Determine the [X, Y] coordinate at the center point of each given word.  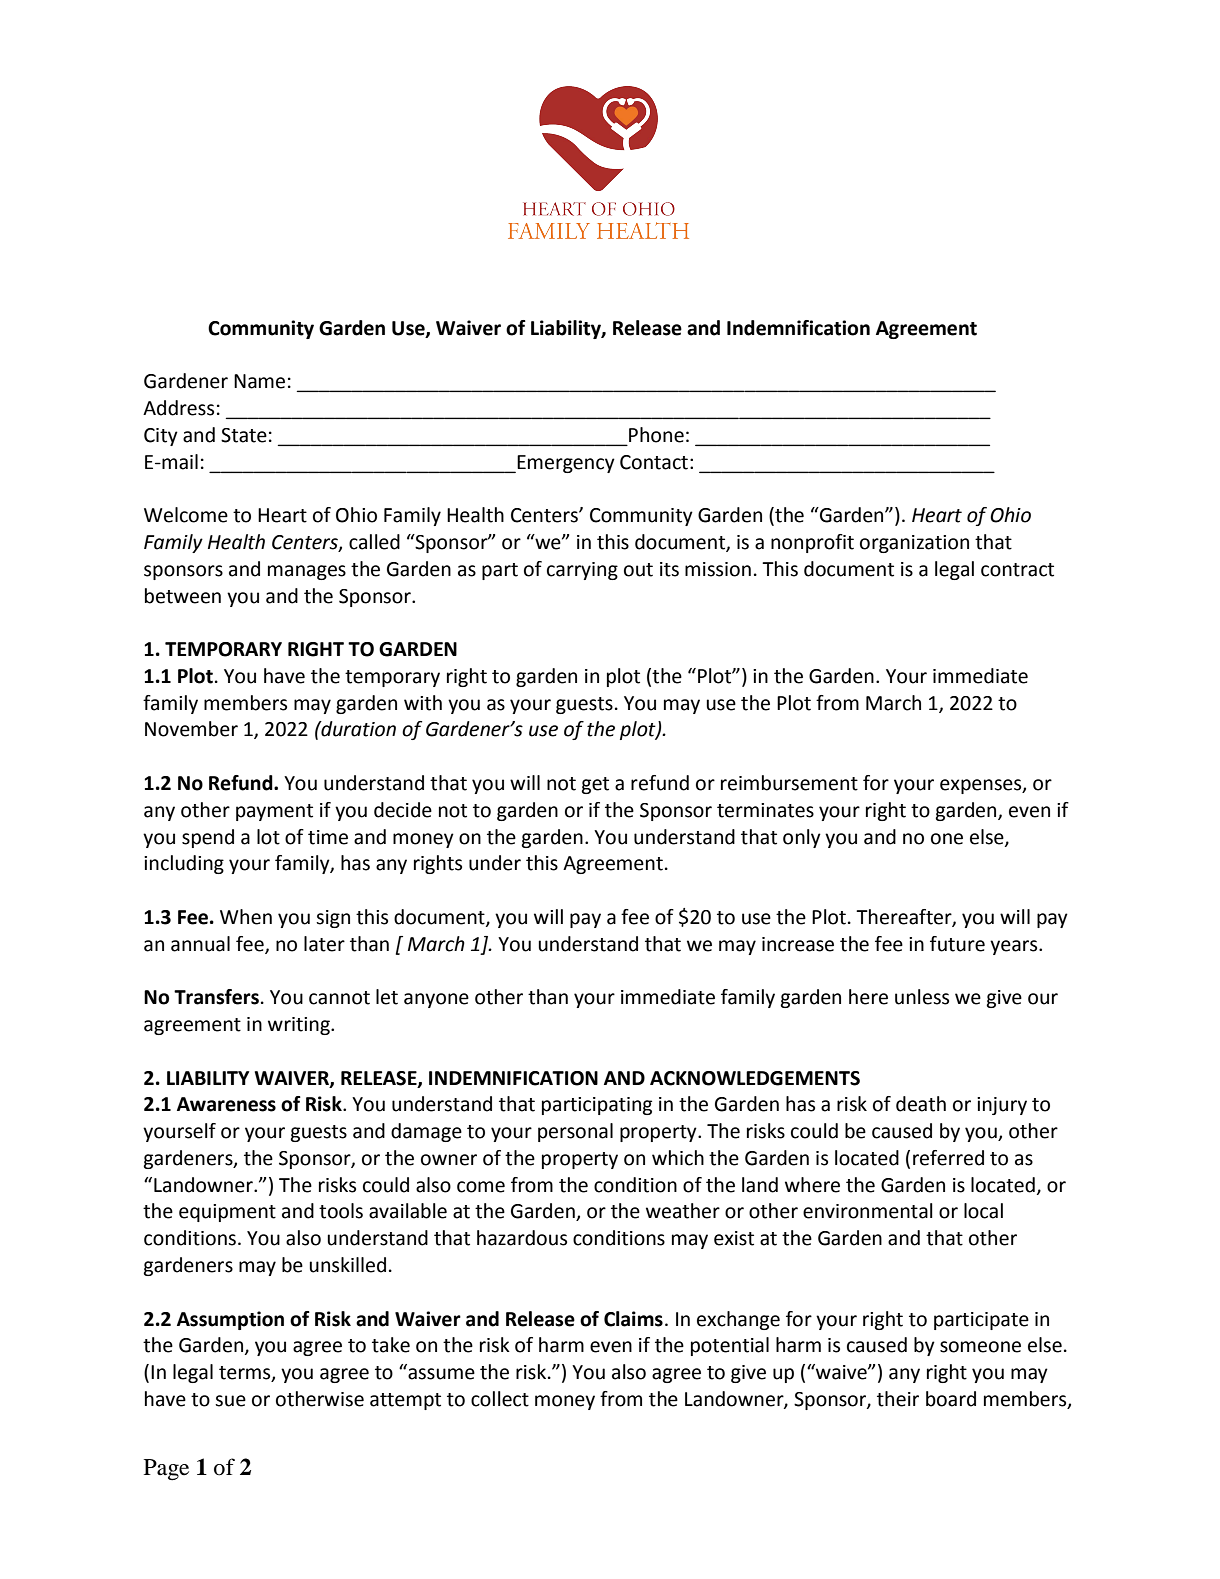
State [244, 435]
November [191, 729]
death [921, 1104]
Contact [654, 462]
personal [575, 1132]
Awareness [226, 1104]
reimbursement [789, 783]
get [595, 785]
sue [230, 1401]
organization [914, 544]
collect [500, 1399]
